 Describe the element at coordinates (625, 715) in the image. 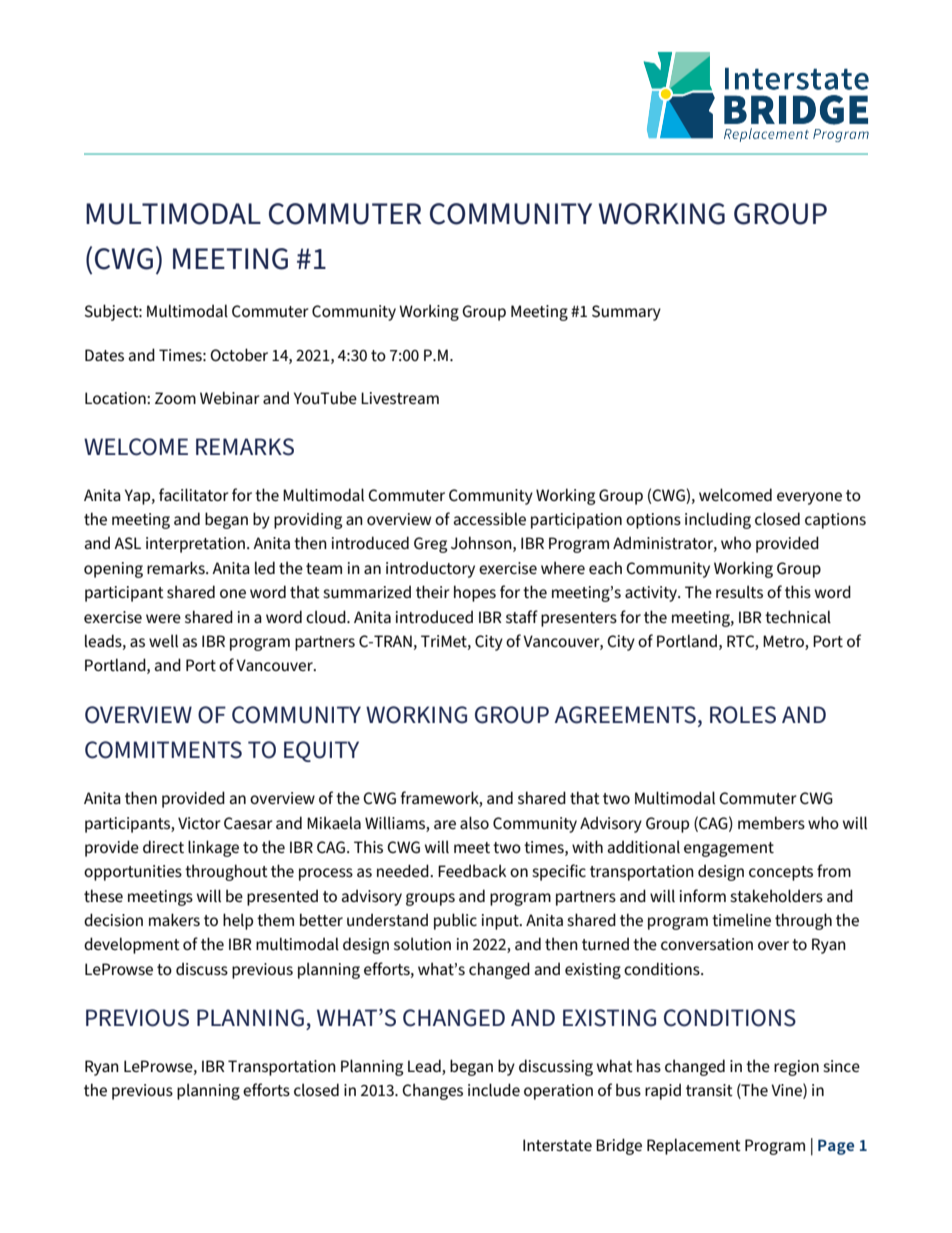

I see `AGREEMENTS` at that location.
